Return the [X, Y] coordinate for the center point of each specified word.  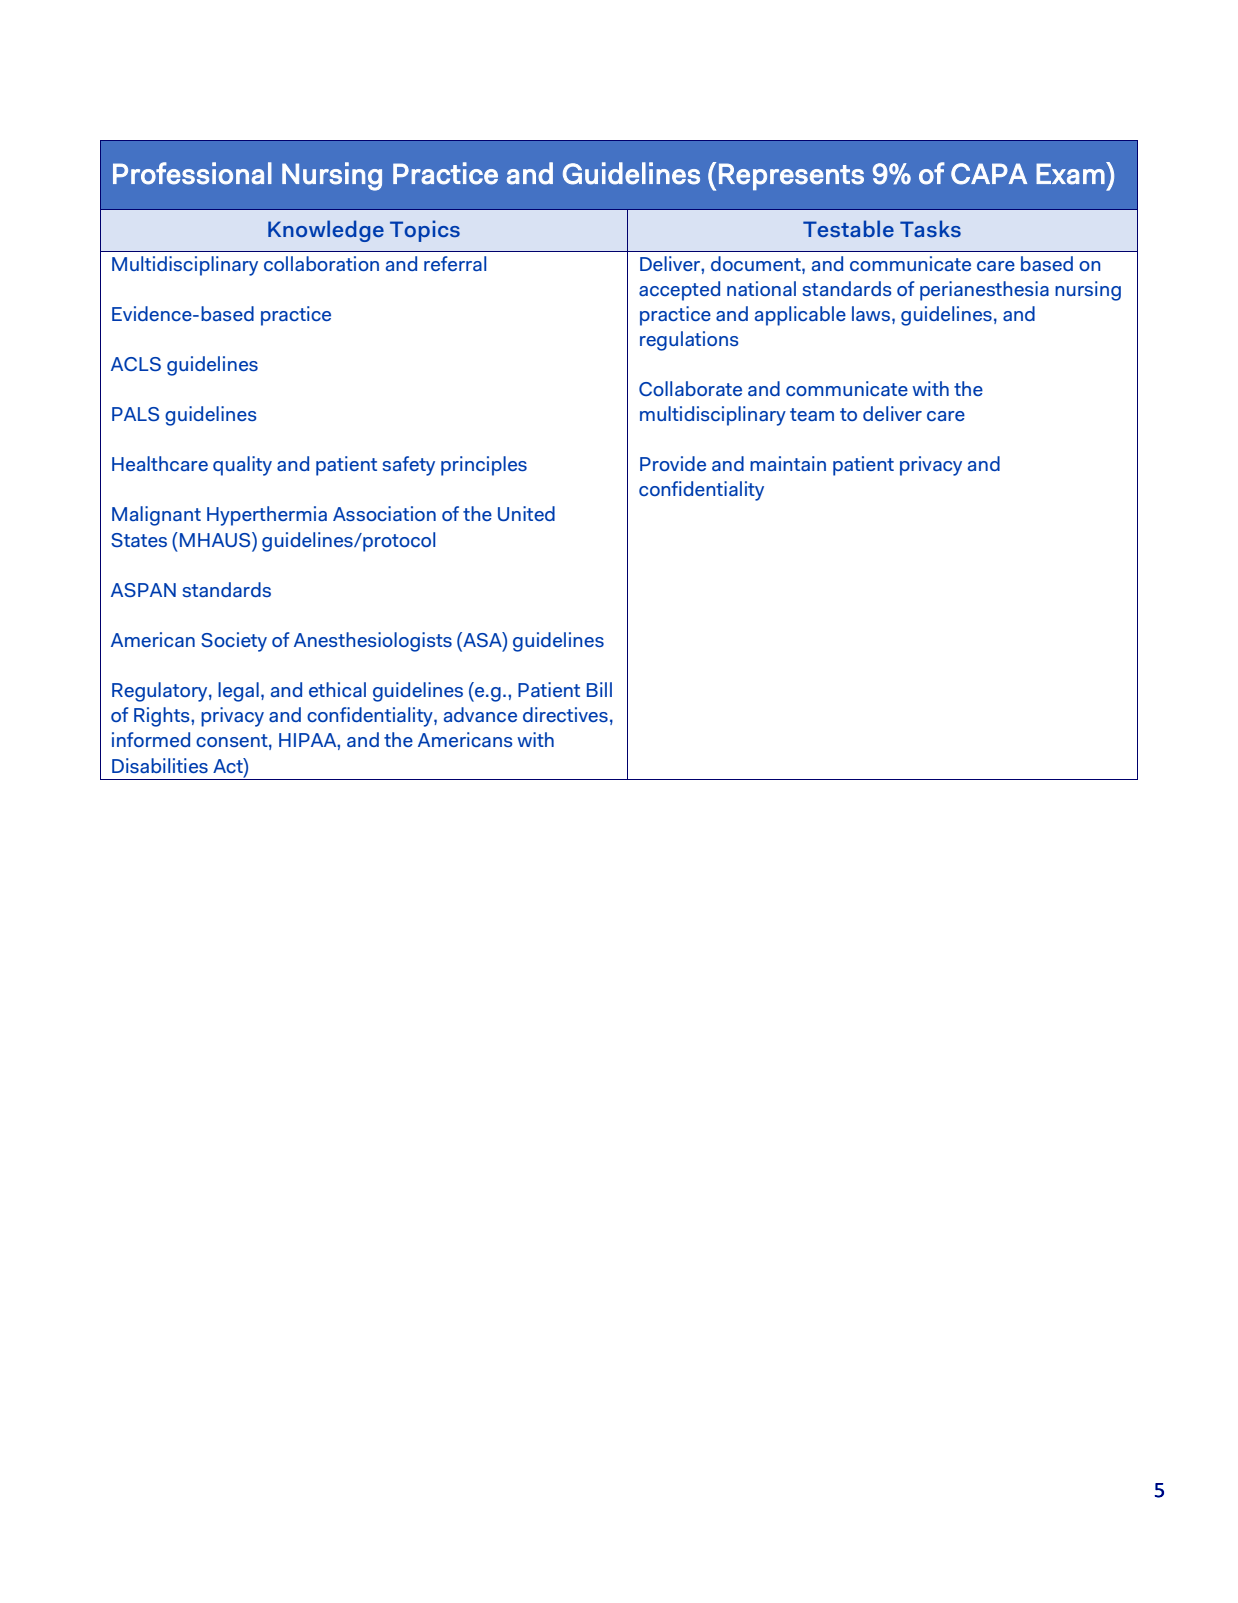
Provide [673, 463]
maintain [788, 463]
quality [242, 466]
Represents [791, 176]
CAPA [989, 174]
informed [151, 739]
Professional [192, 173]
